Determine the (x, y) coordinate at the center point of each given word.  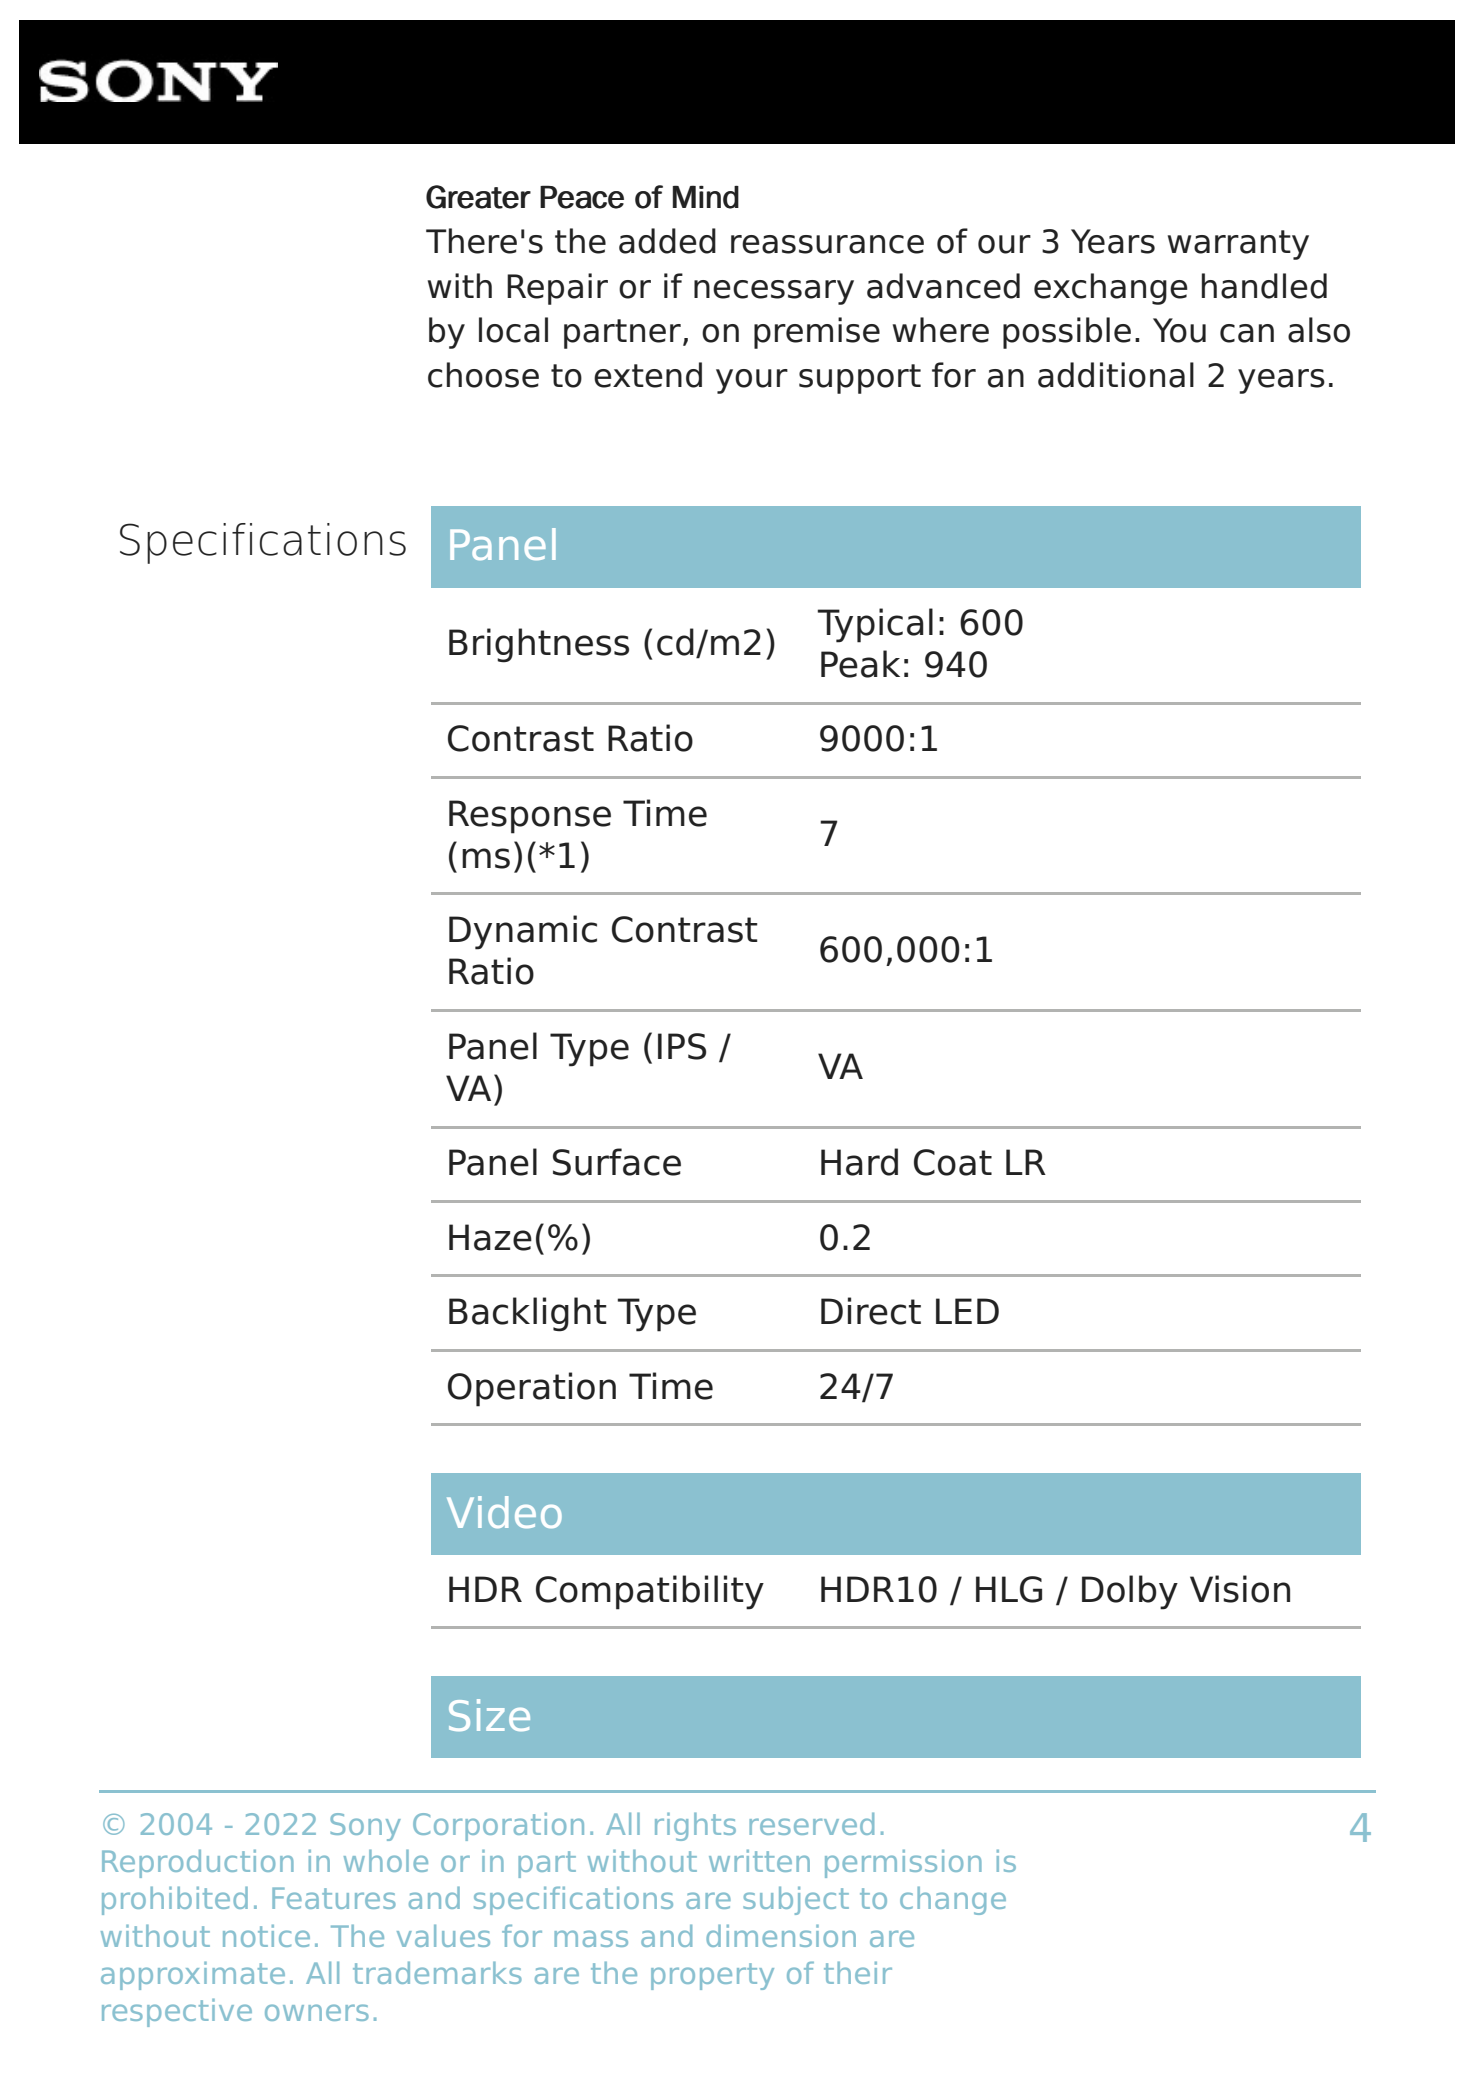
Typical (875, 625)
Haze (490, 1237)
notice (266, 1936)
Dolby (1130, 1592)
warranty (1238, 245)
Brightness (539, 645)
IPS (682, 1046)
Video (504, 1512)
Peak (860, 664)
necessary (774, 292)
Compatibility (650, 1592)
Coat (953, 1162)
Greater (478, 197)
